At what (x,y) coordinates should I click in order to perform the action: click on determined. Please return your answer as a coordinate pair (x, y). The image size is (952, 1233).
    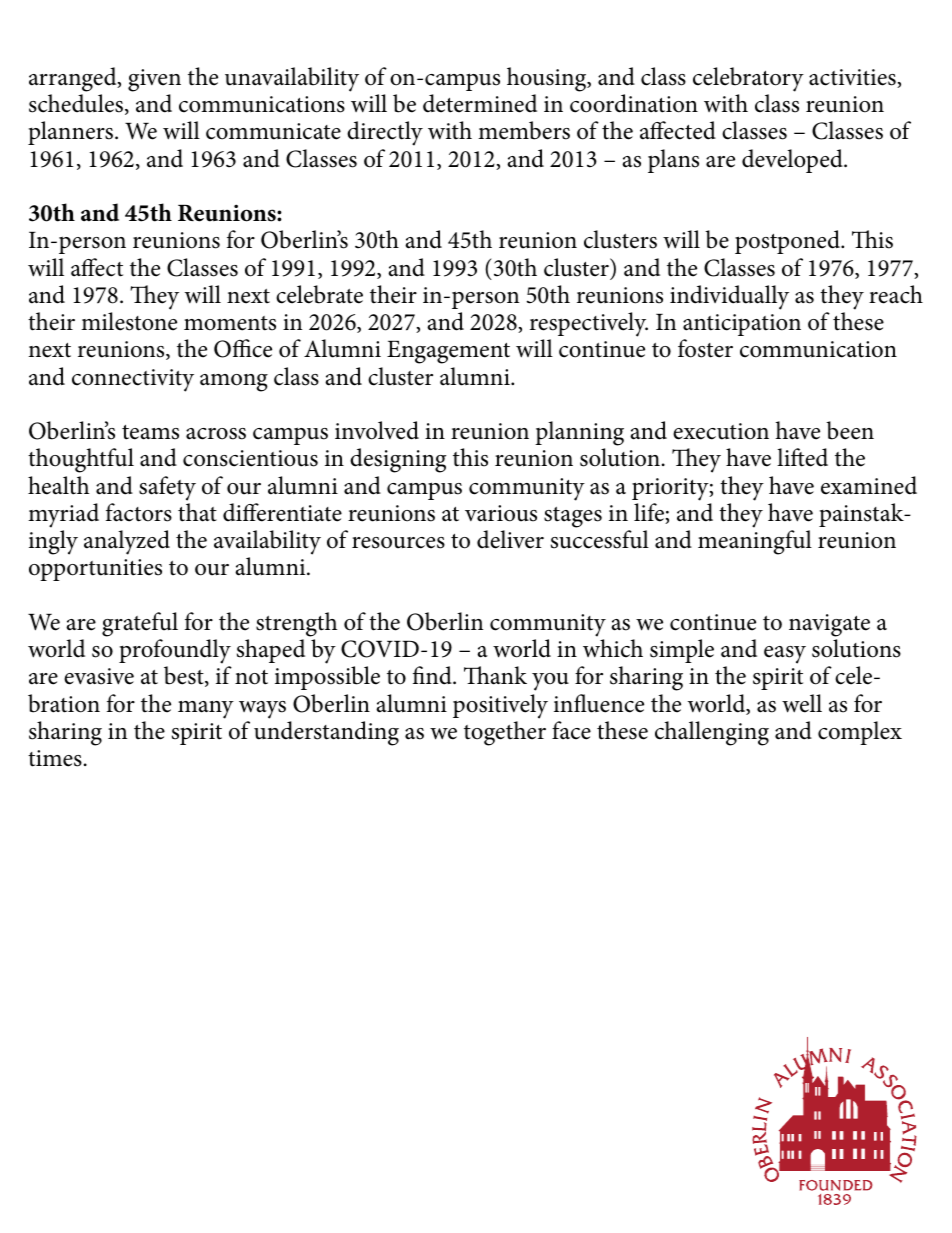
    Looking at the image, I should click on (480, 103).
